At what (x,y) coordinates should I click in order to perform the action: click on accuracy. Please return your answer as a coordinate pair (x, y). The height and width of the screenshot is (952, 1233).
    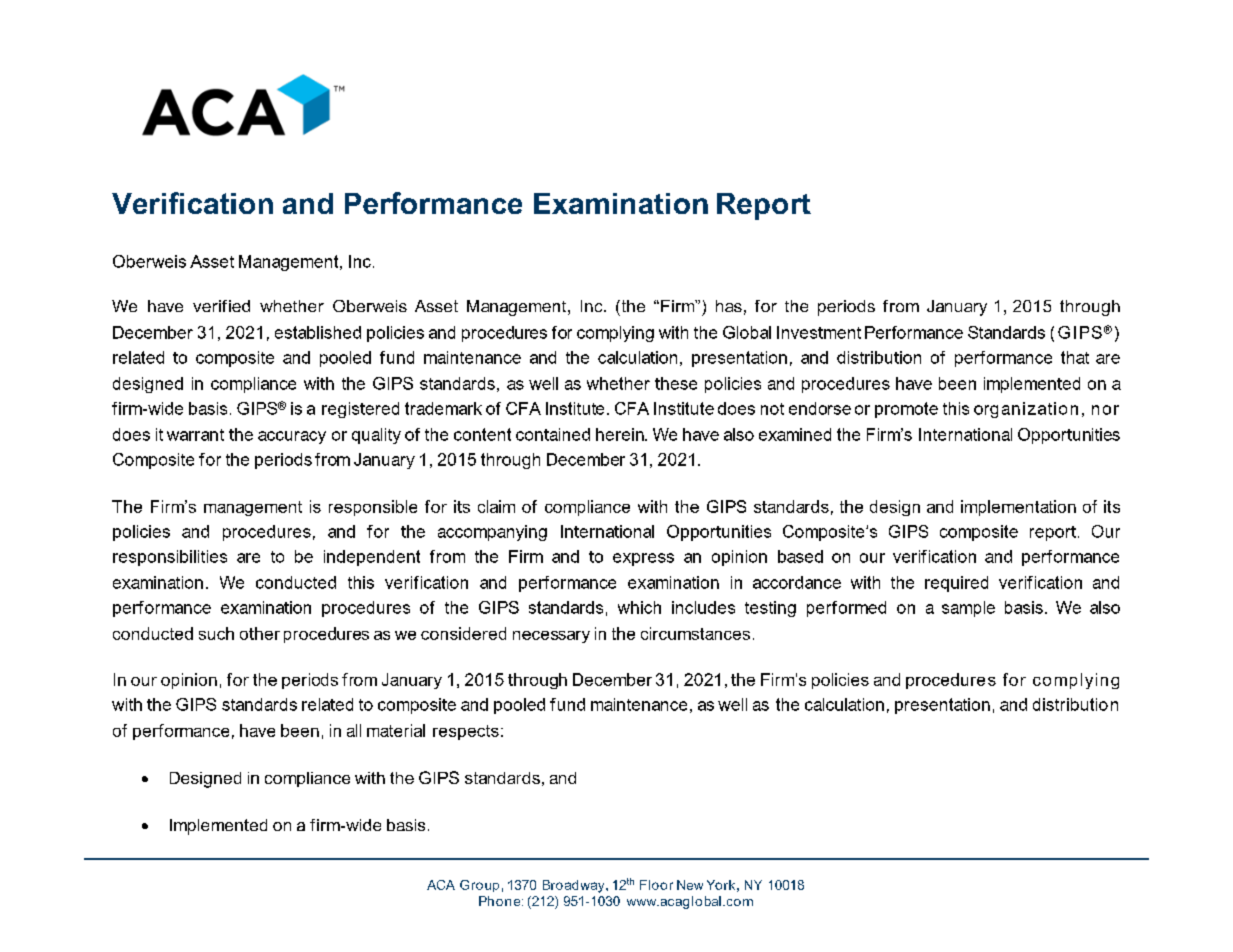
    Looking at the image, I should click on (292, 437).
